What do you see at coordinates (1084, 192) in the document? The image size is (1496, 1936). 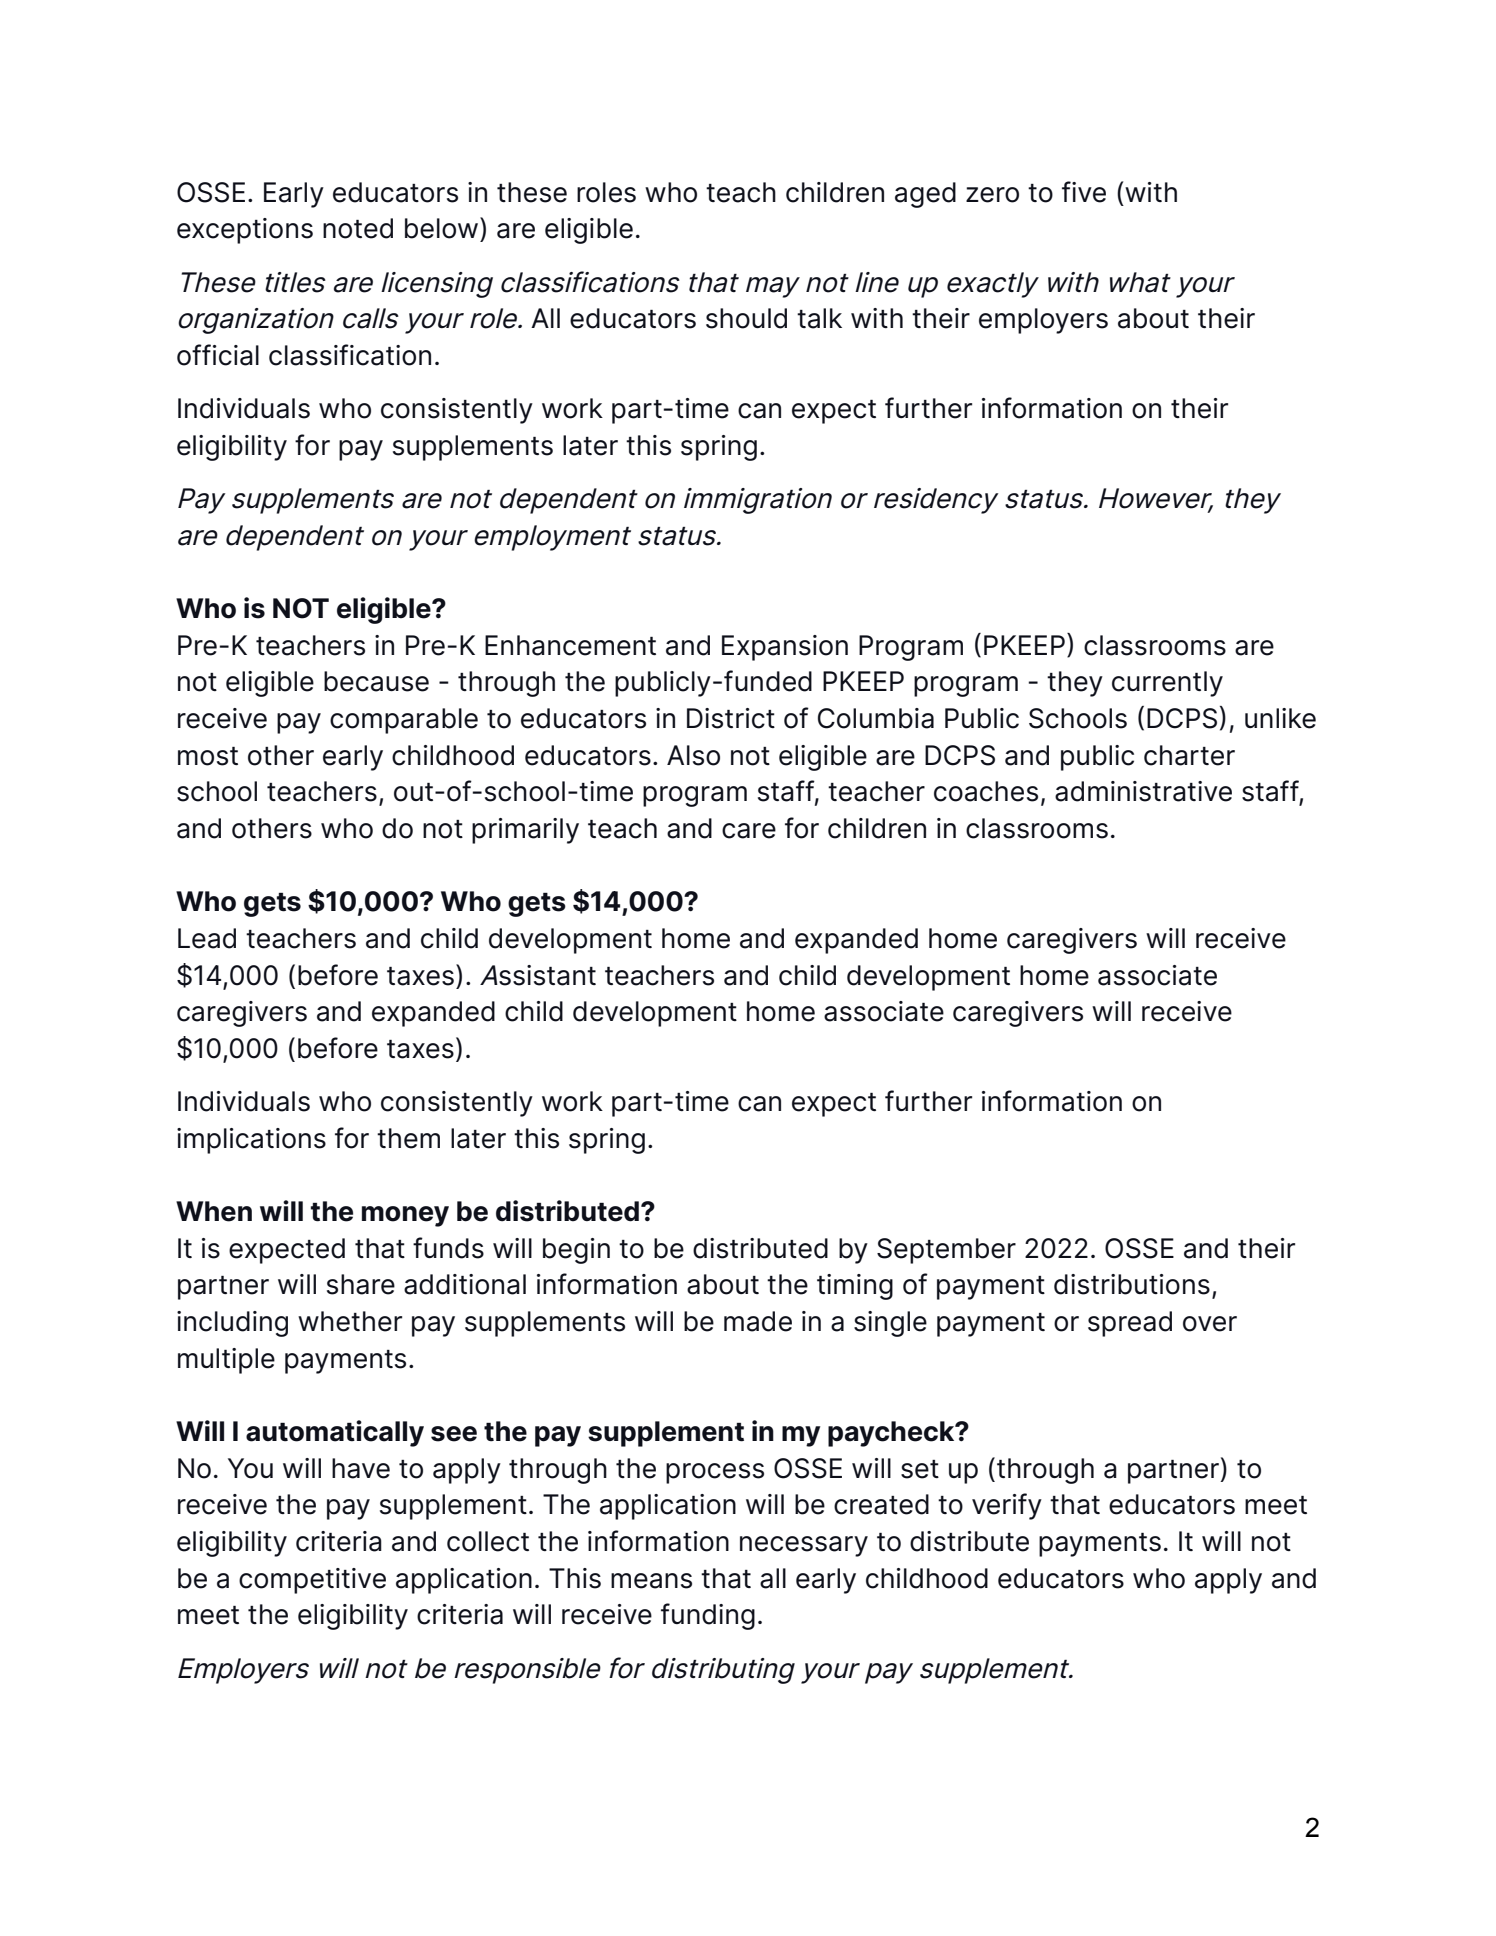 I see `five` at bounding box center [1084, 192].
